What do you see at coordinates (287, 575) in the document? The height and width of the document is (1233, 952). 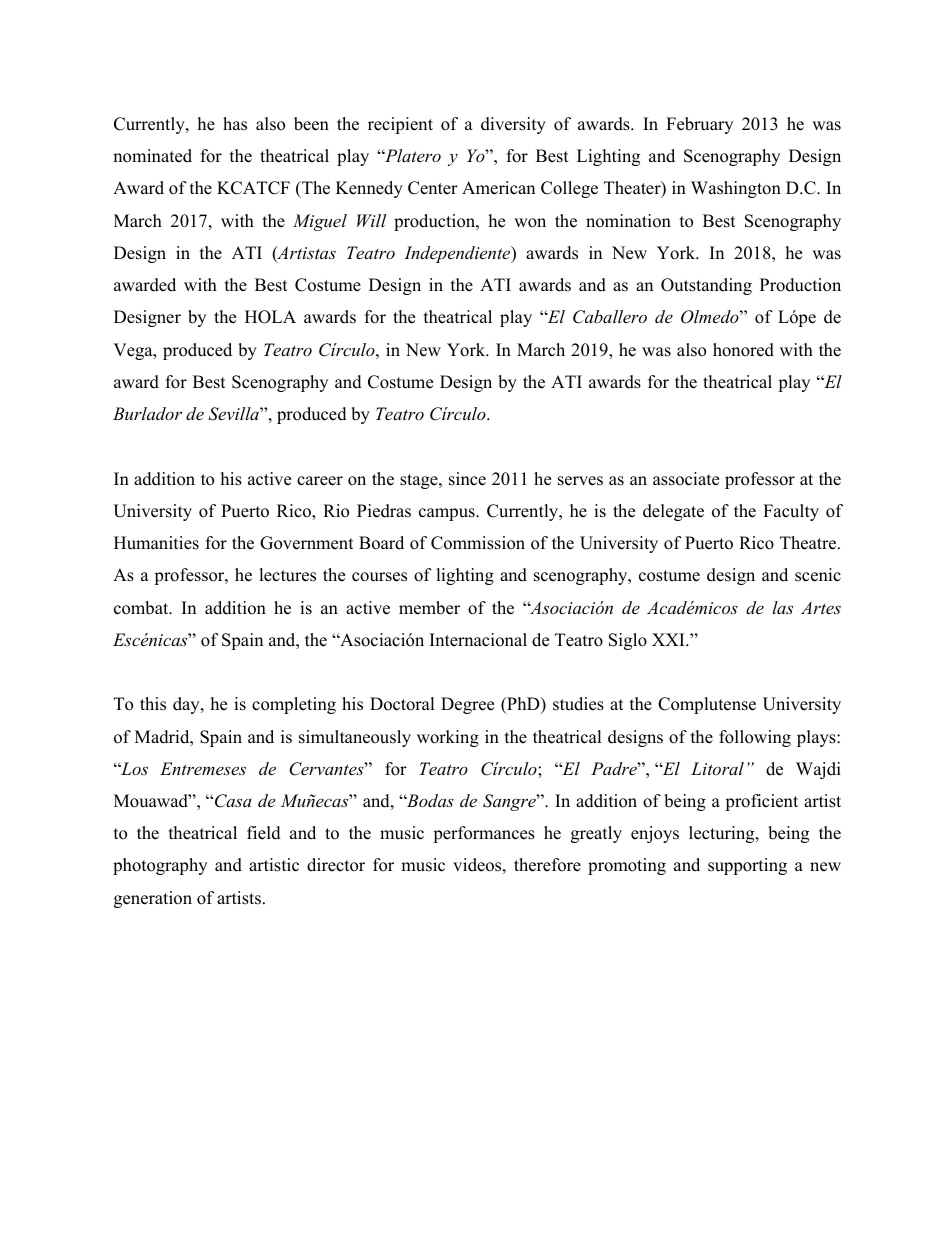 I see `lectures` at bounding box center [287, 575].
